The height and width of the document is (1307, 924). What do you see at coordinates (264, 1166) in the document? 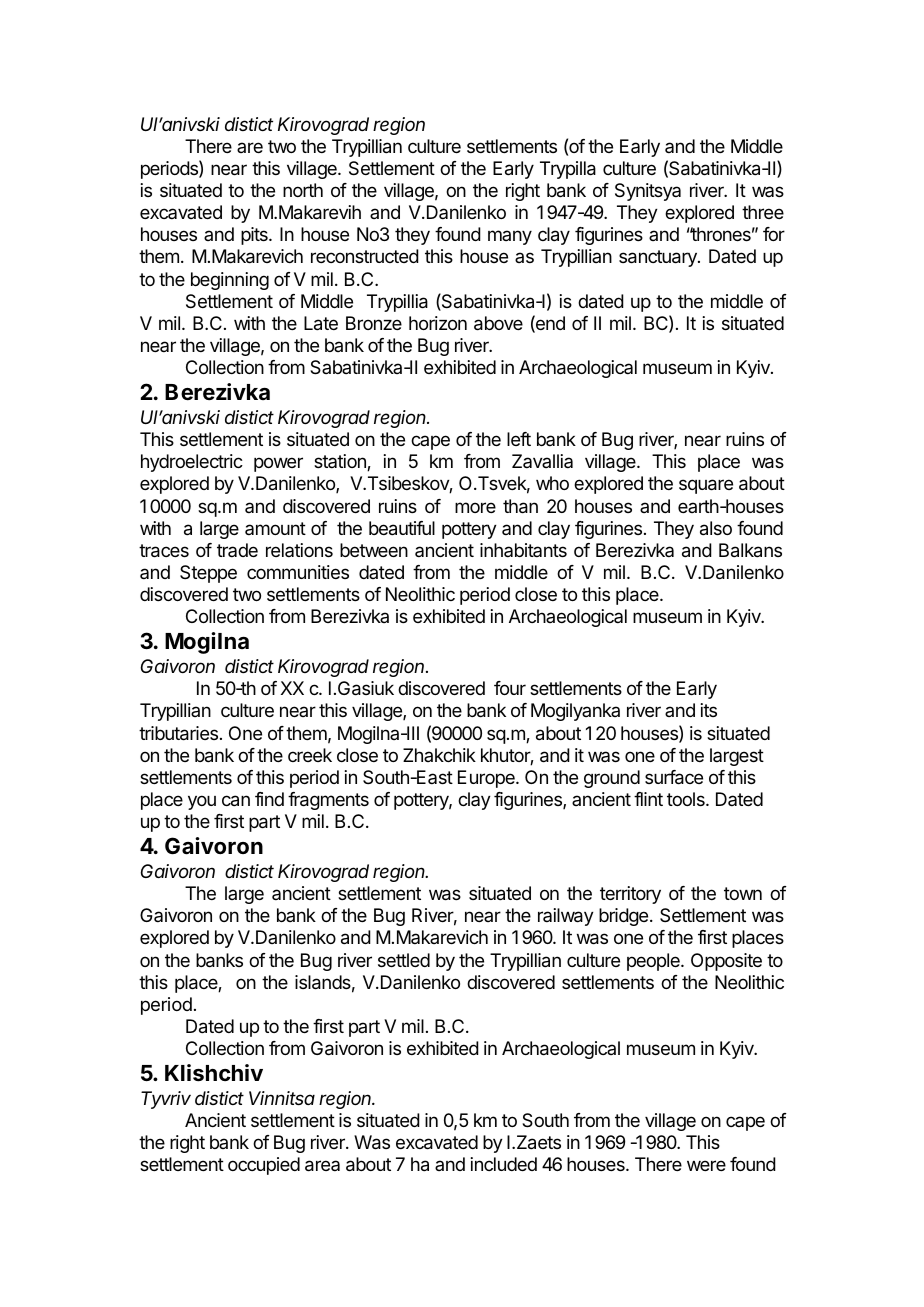
I see `occupied` at bounding box center [264, 1166].
